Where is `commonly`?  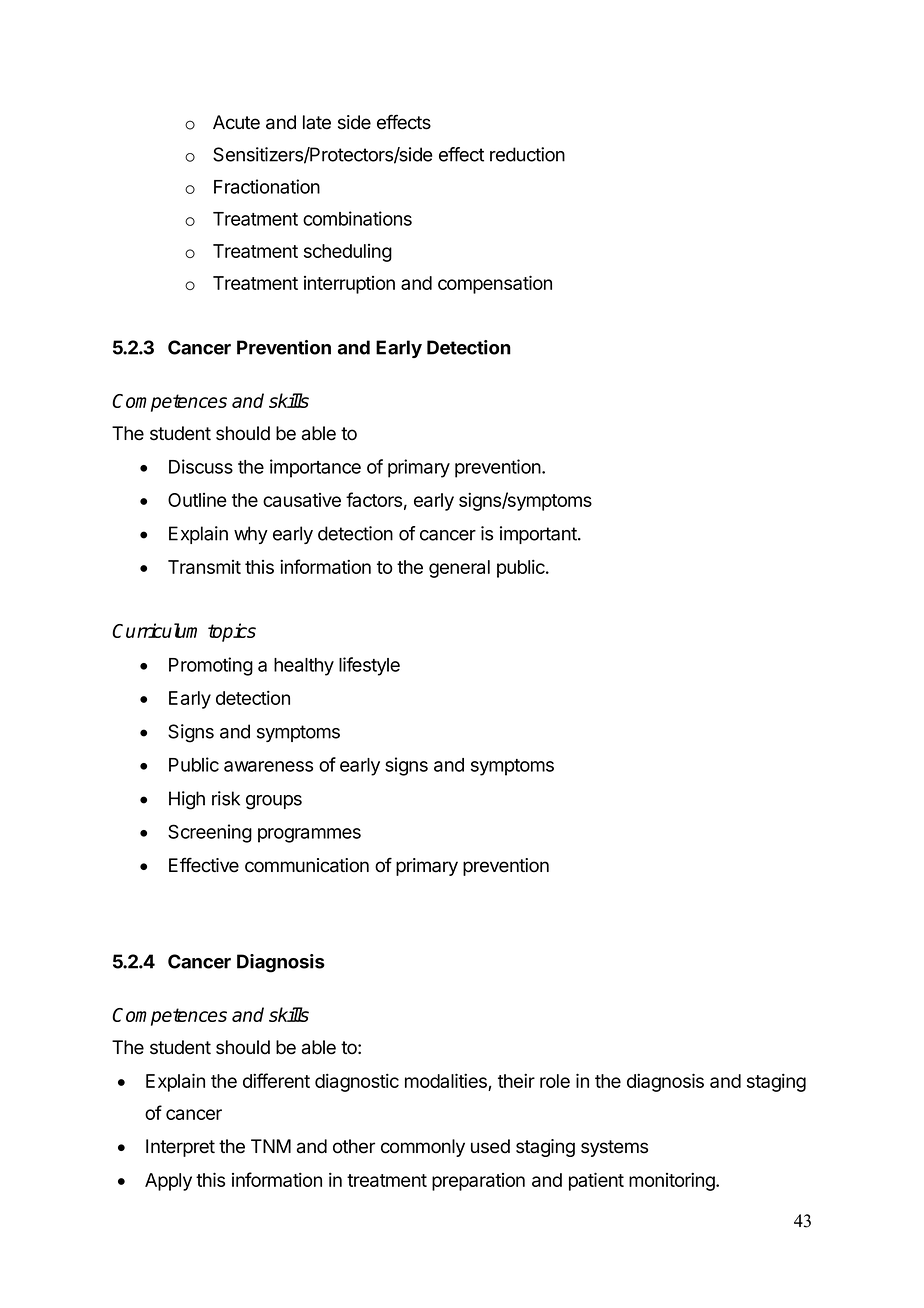 commonly is located at coordinates (423, 1148).
